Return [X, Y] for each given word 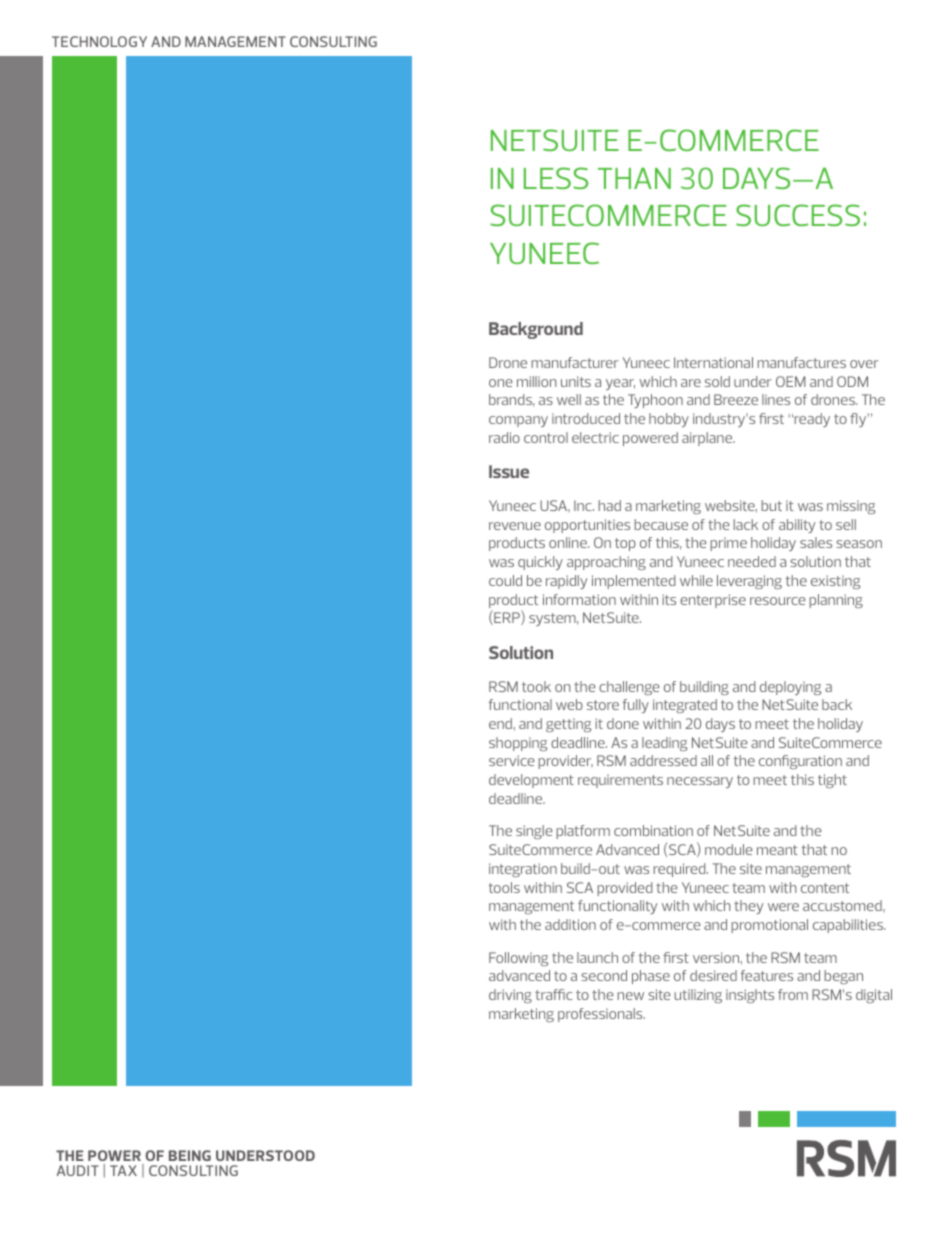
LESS [556, 178]
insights [750, 996]
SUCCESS [798, 215]
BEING [190, 1155]
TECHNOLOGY [99, 41]
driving [510, 996]
